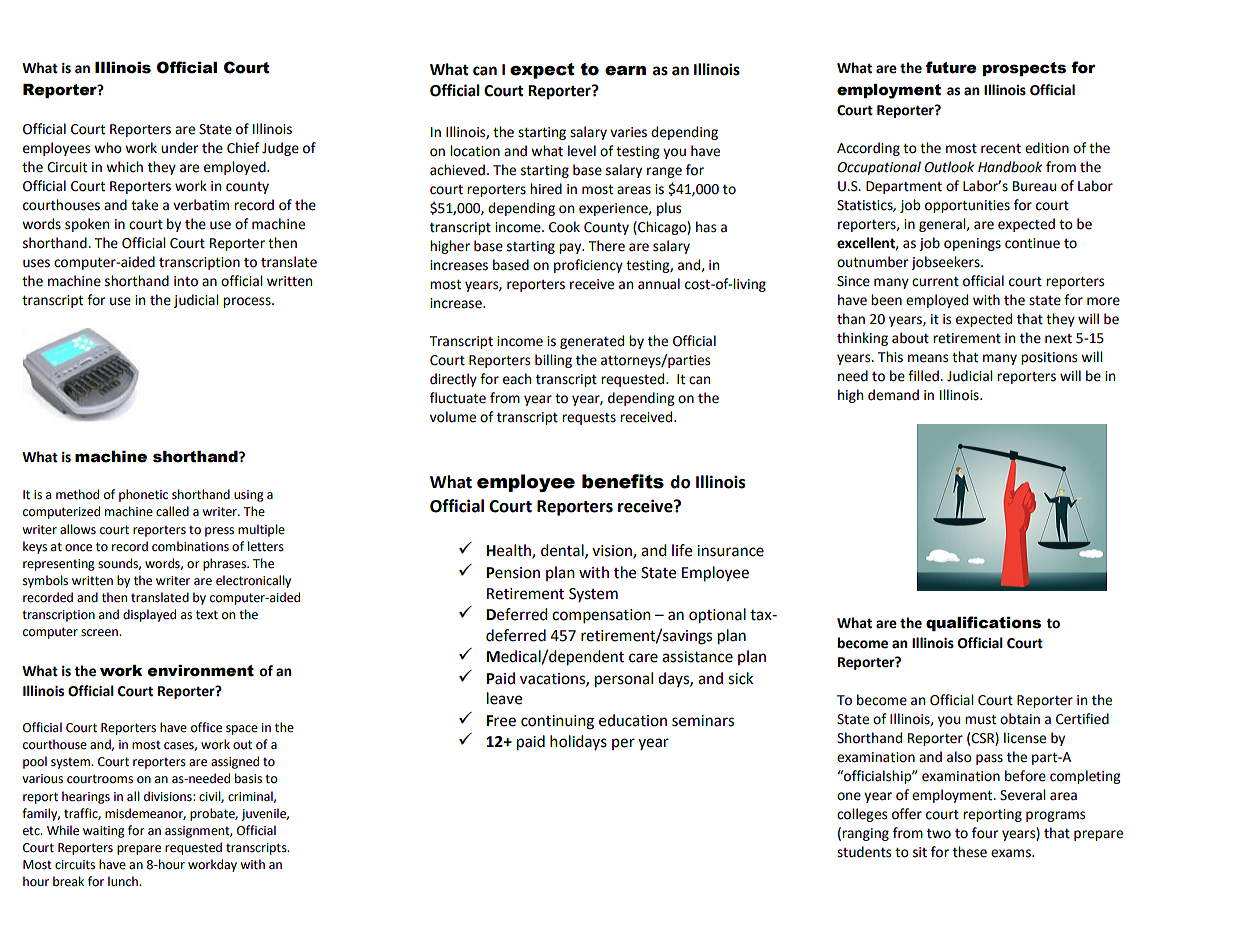 The image size is (1233, 952). I want to click on students, so click(864, 852).
